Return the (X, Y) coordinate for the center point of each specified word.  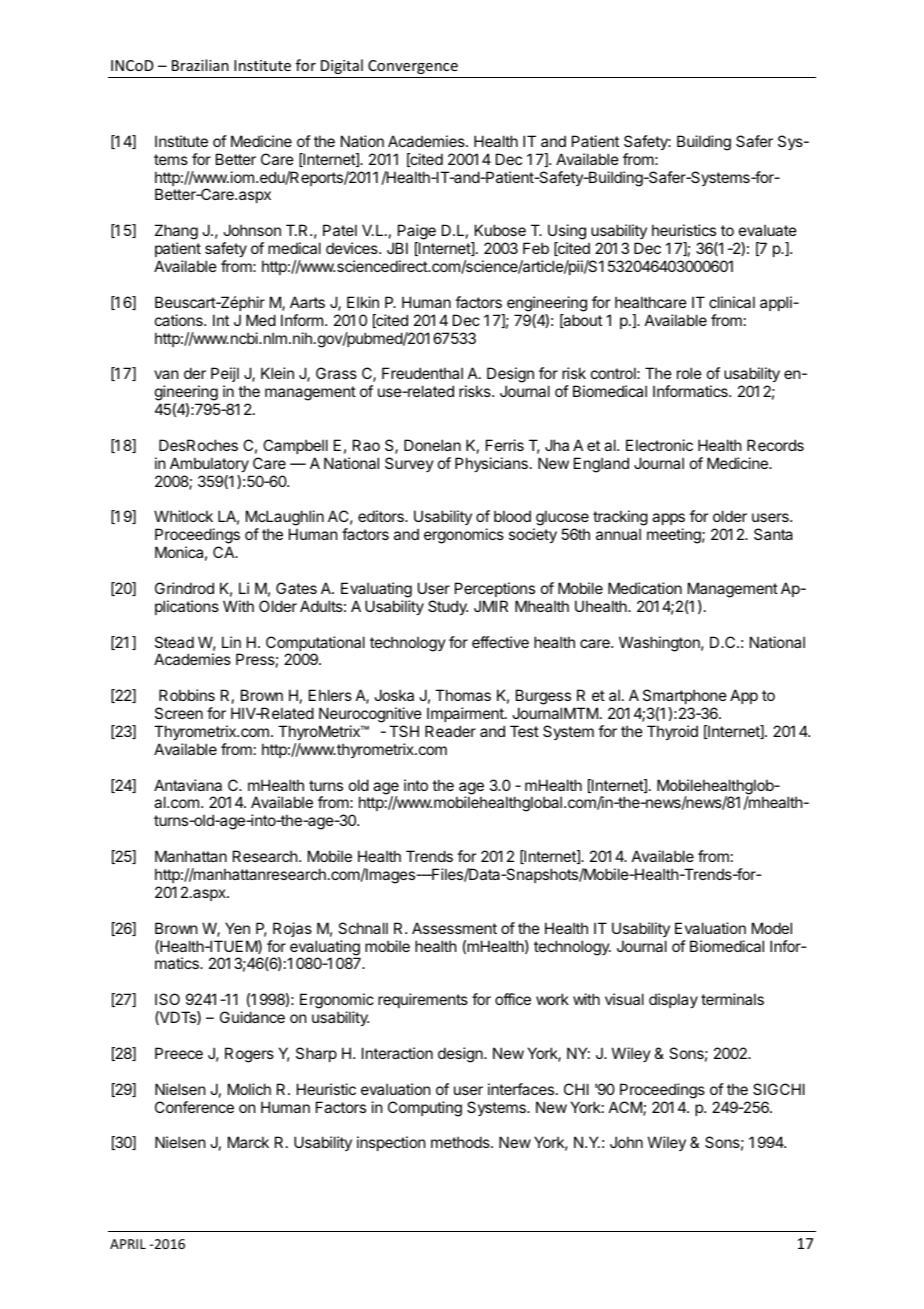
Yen (237, 928)
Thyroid (672, 732)
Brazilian (200, 65)
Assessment (454, 928)
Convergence (413, 67)
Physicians (491, 464)
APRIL (128, 1244)
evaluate (768, 230)
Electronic (659, 445)
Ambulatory (209, 464)
